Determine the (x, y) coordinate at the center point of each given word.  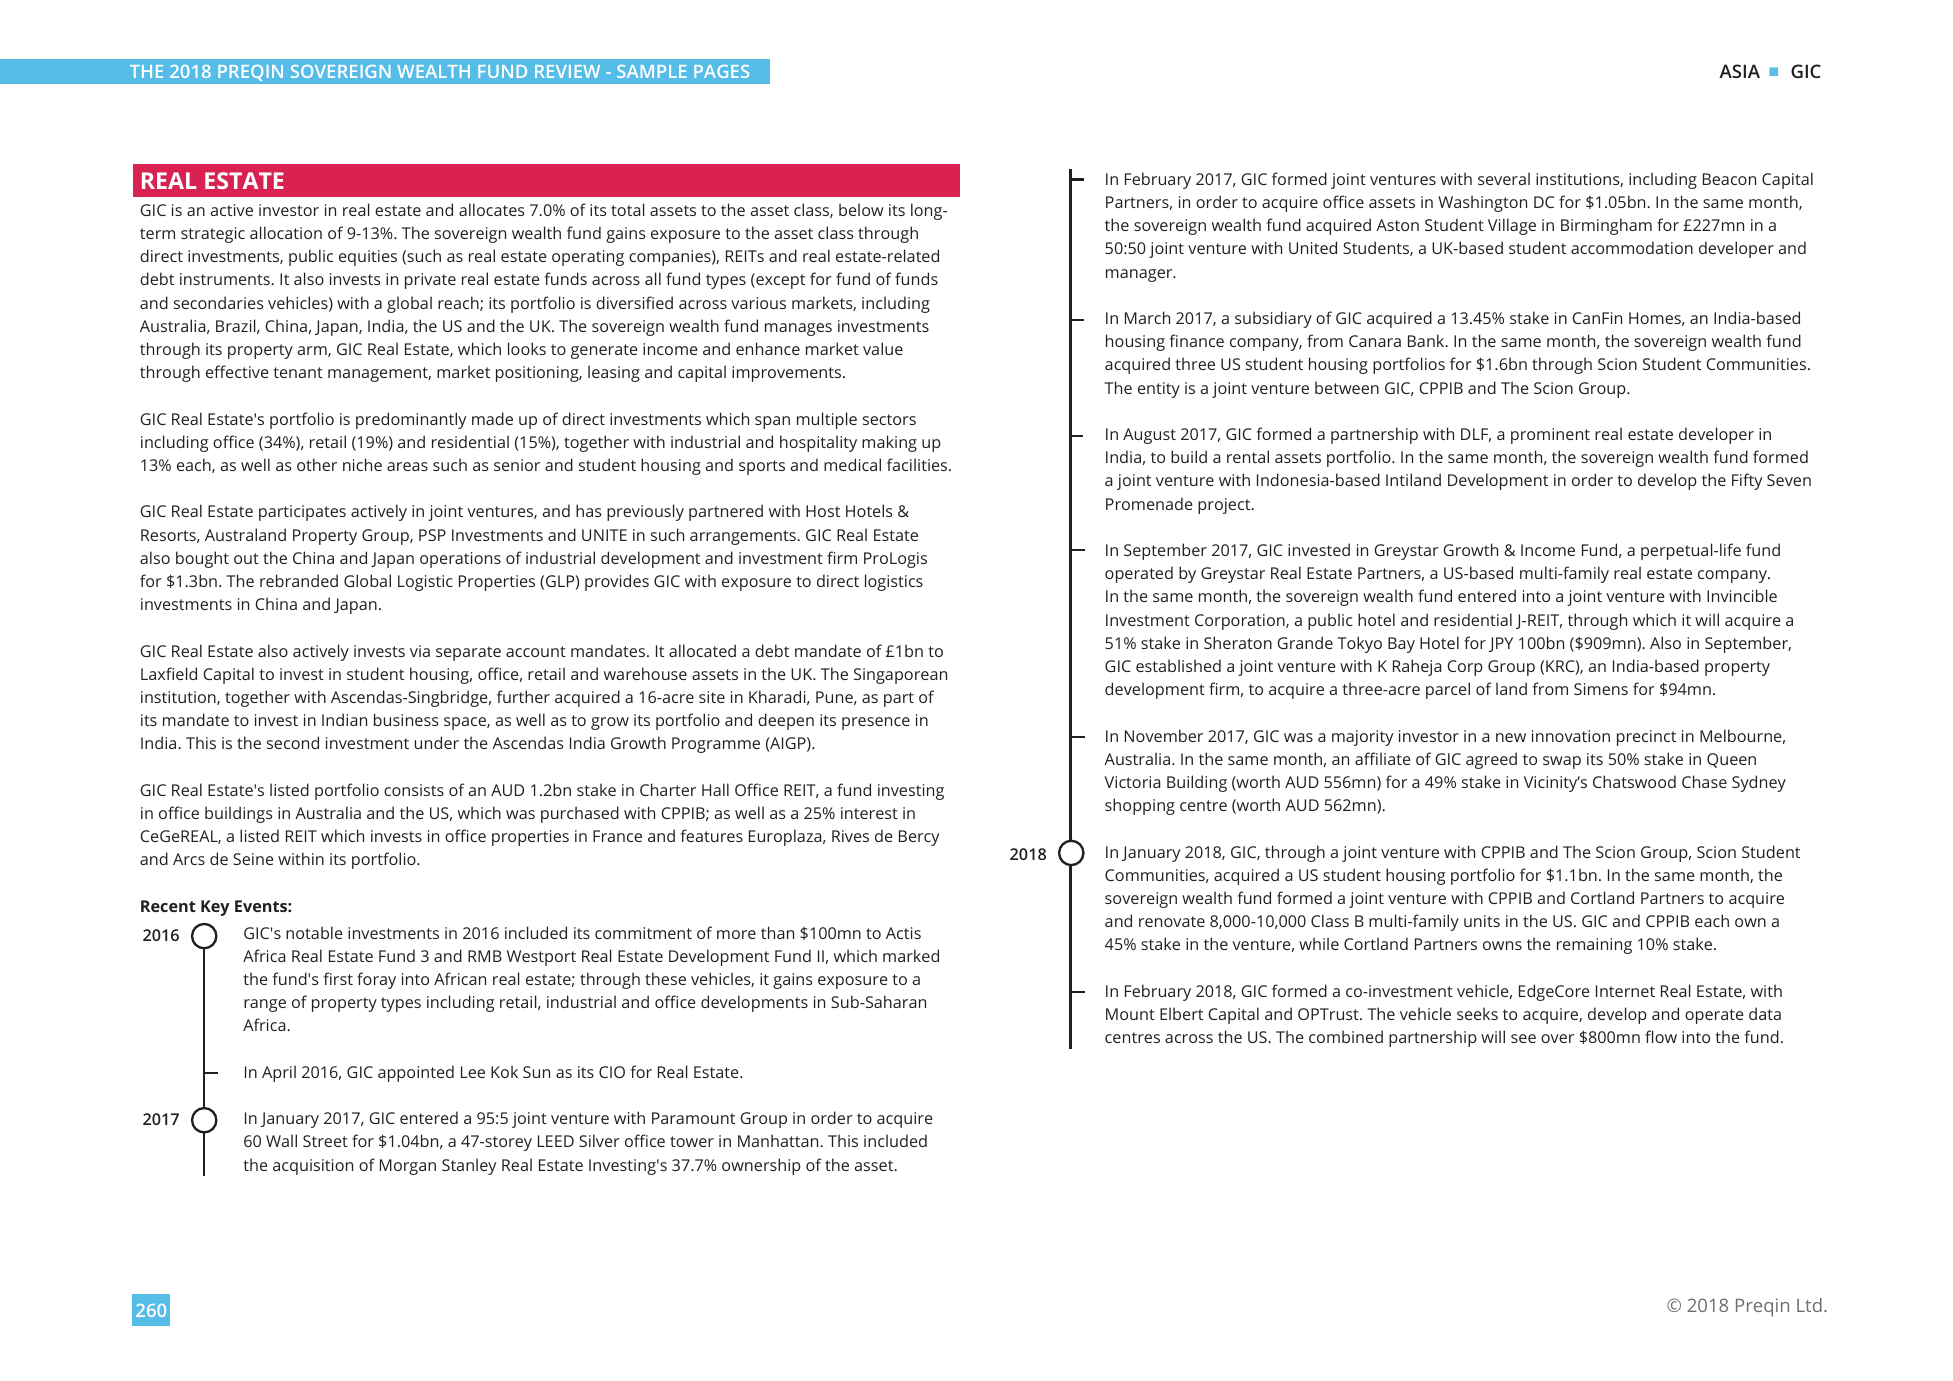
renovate (1172, 921)
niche (362, 464)
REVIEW (567, 71)
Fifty (1747, 481)
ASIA (1739, 71)
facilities (918, 464)
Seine (253, 859)
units (1482, 921)
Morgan (408, 1167)
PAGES (721, 71)
